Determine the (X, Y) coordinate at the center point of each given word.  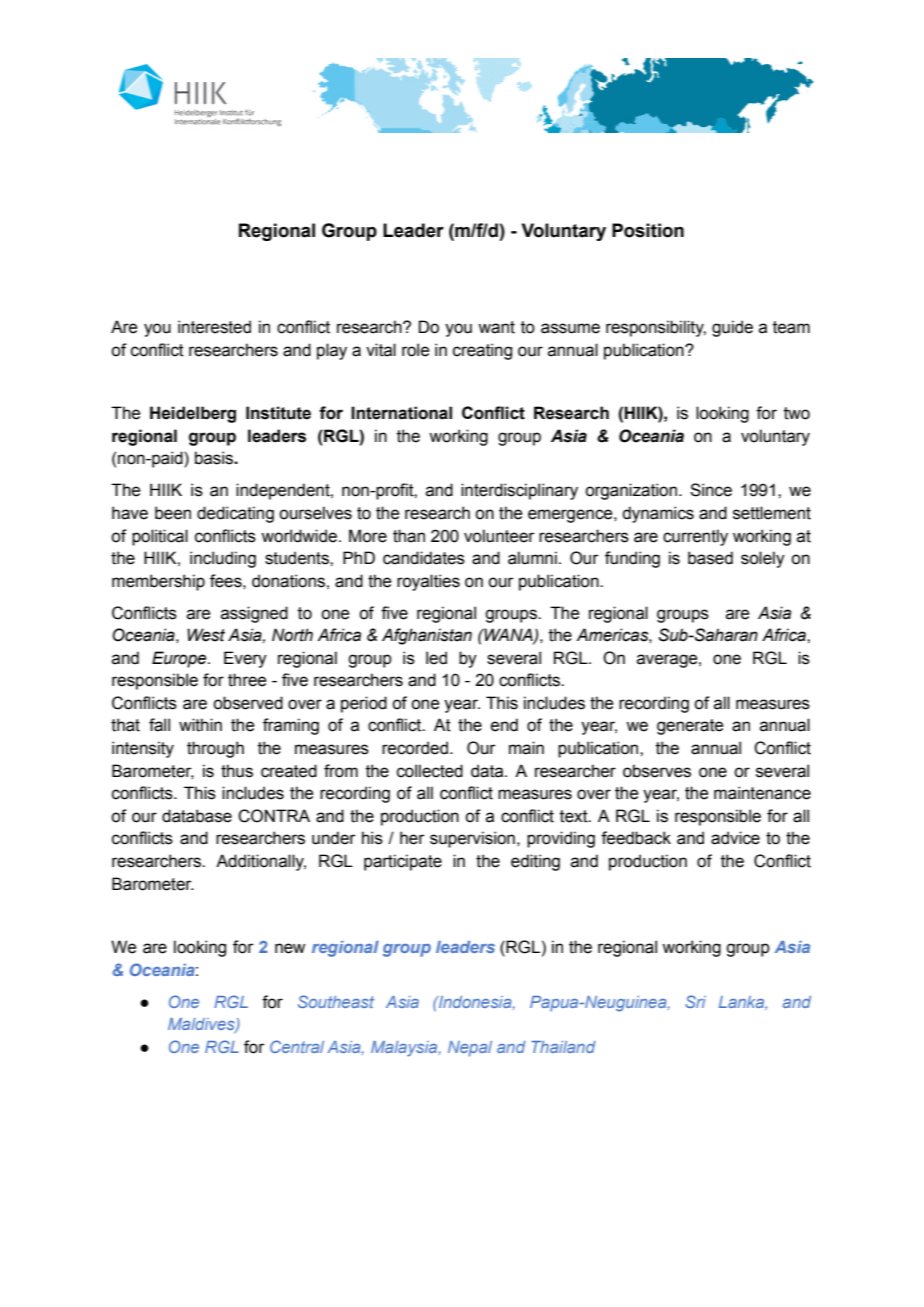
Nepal (470, 1049)
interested (214, 327)
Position (648, 230)
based (710, 558)
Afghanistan (427, 636)
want (496, 327)
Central (297, 1046)
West (206, 635)
